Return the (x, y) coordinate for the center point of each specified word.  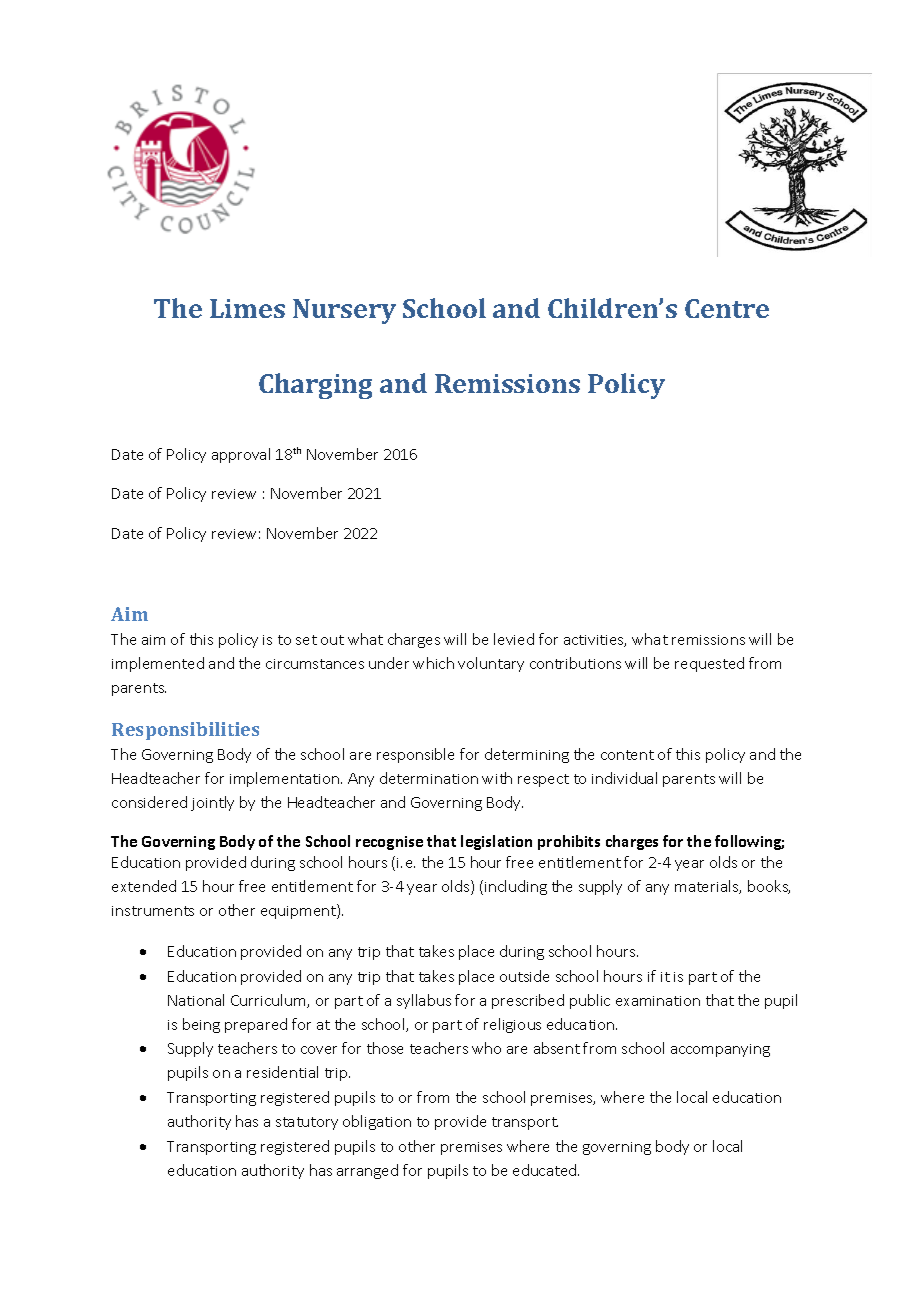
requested (709, 664)
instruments (153, 911)
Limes (247, 308)
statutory (307, 1123)
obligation (377, 1122)
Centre (727, 308)
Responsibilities (185, 731)
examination (658, 1001)
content (627, 755)
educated (546, 1170)
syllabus (424, 1001)
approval (241, 455)
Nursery (344, 311)
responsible (415, 755)
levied (514, 639)
